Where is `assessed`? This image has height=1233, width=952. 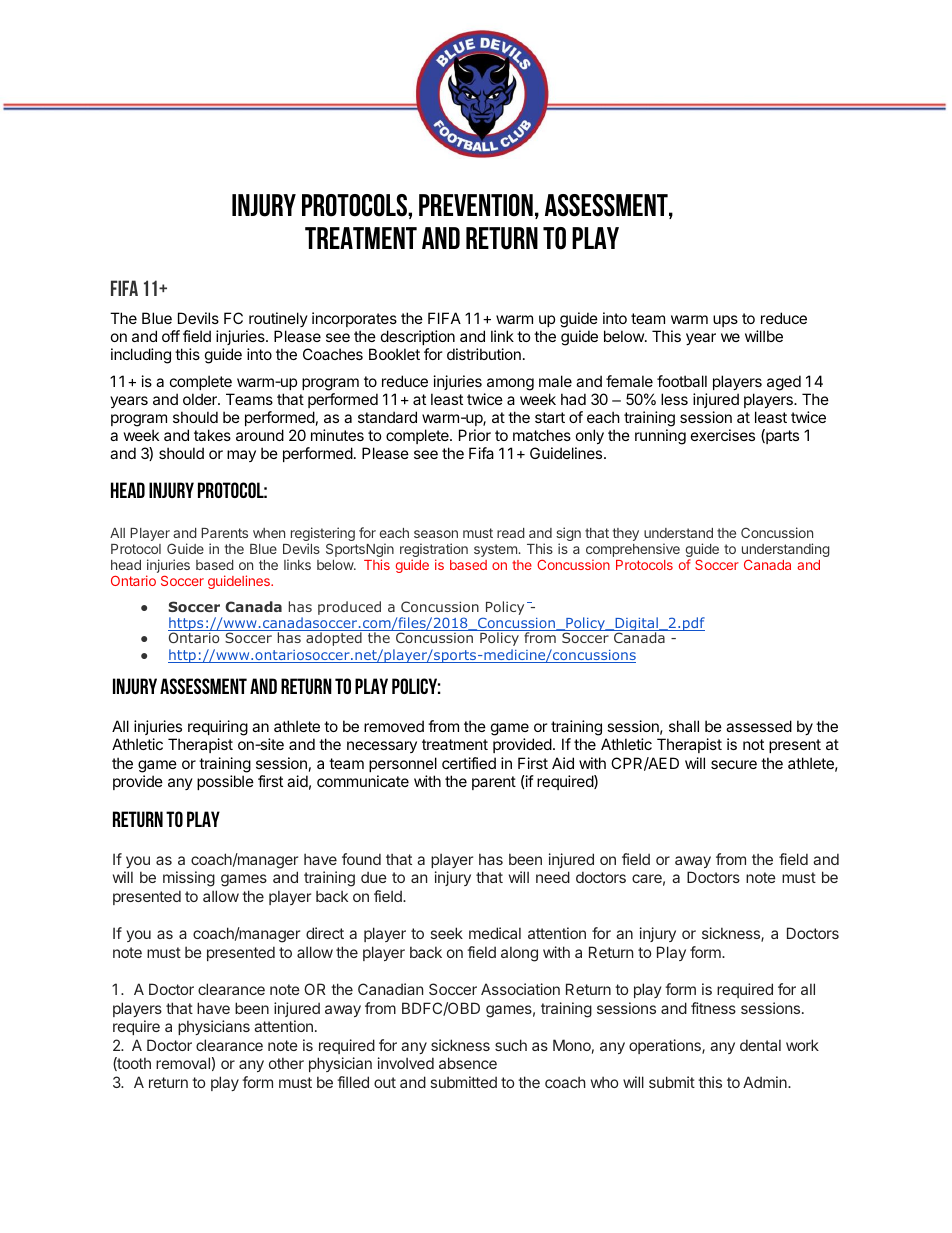 assessed is located at coordinates (759, 726).
